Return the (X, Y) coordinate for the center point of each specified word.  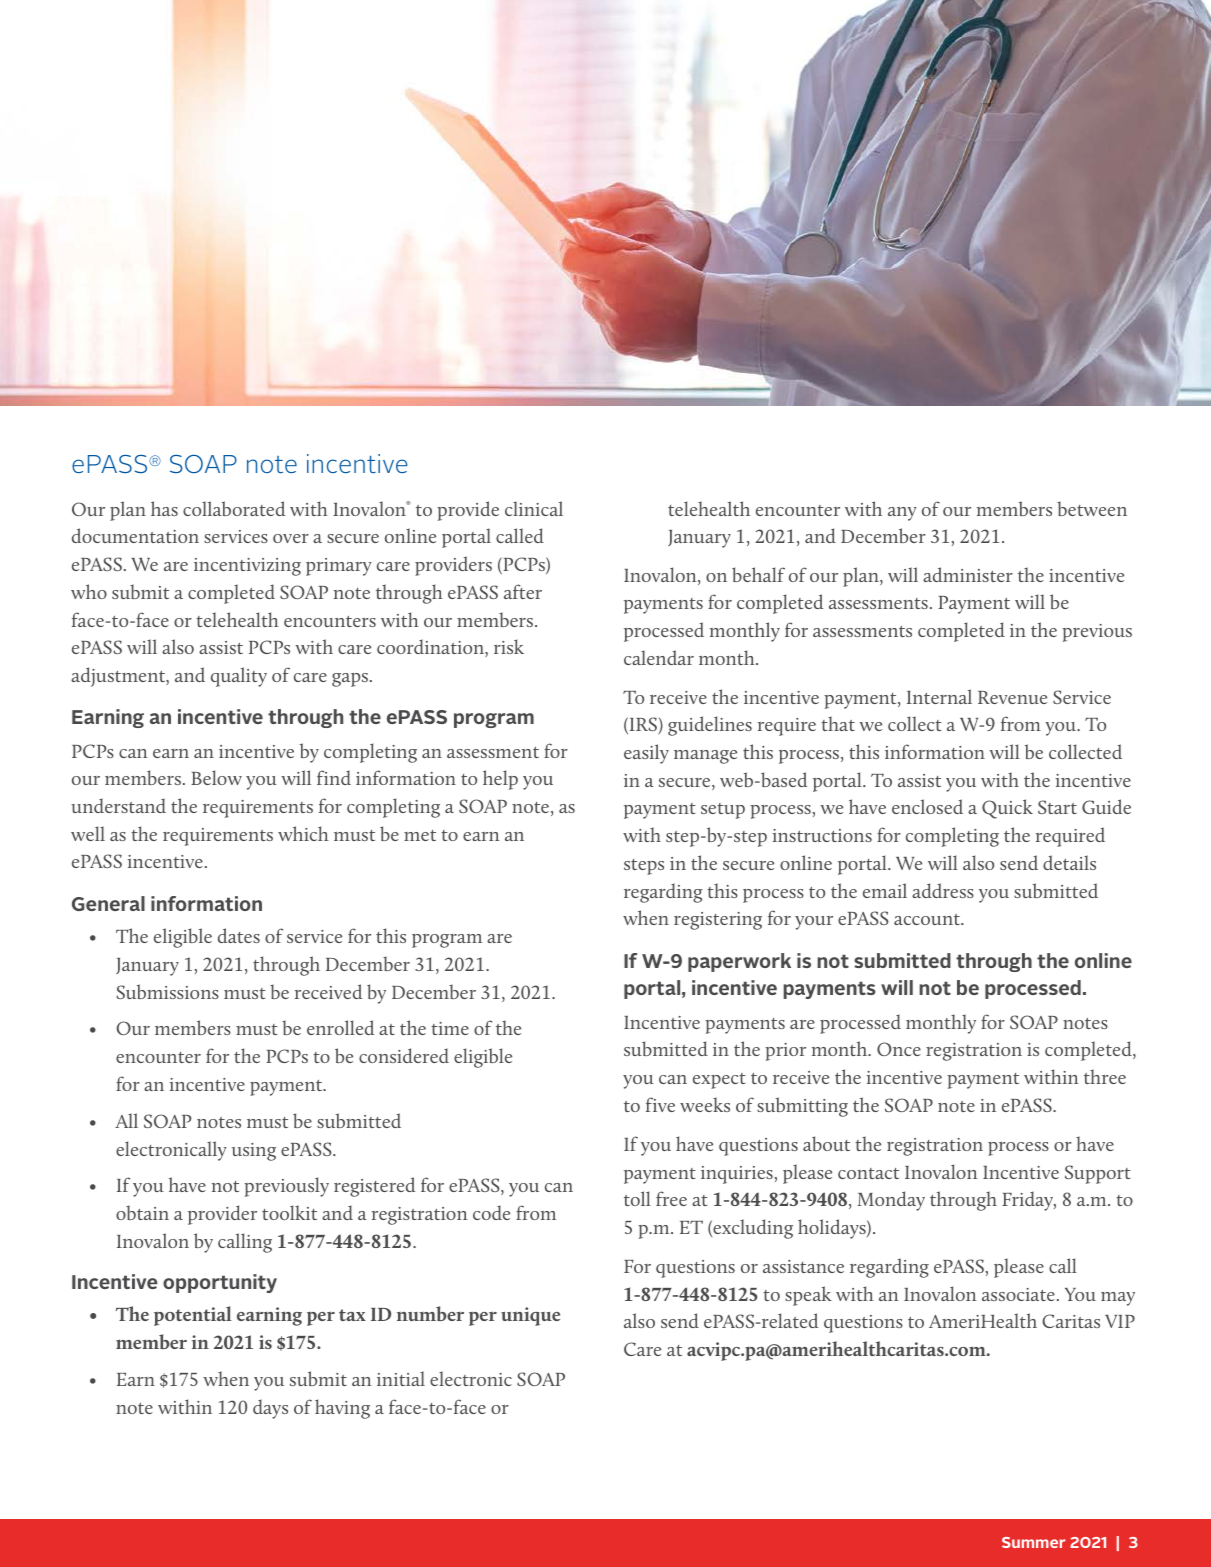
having (342, 1409)
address (943, 890)
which (303, 833)
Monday (891, 1201)
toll (637, 1198)
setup (723, 811)
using (254, 1152)
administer (968, 574)
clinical (534, 508)
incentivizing (247, 567)
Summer (1033, 1542)
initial (401, 1378)
